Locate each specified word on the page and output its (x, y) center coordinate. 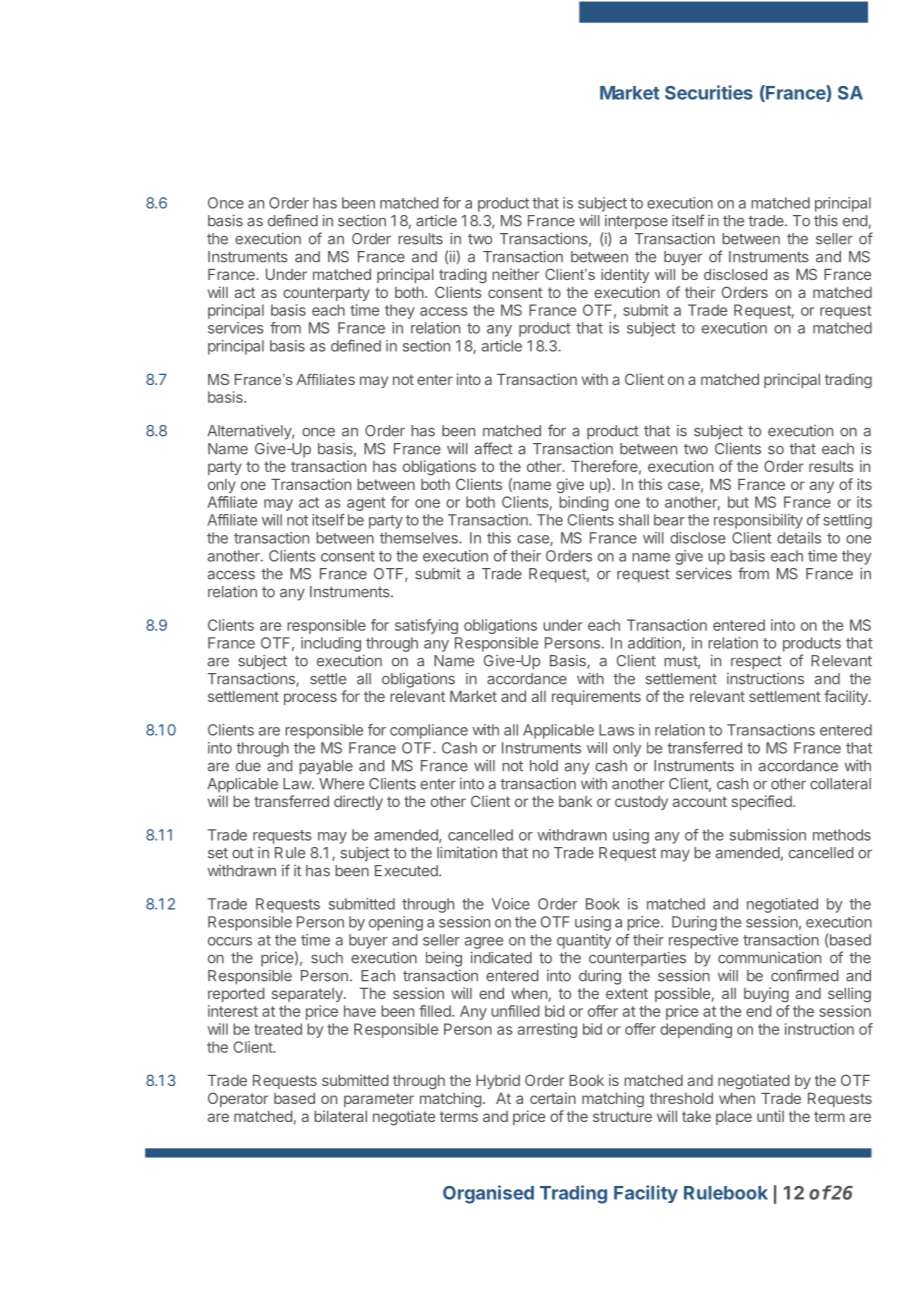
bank (575, 801)
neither (515, 274)
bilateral (340, 1116)
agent (366, 504)
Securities (709, 92)
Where (341, 784)
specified (763, 802)
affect (494, 448)
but (738, 502)
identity (625, 276)
